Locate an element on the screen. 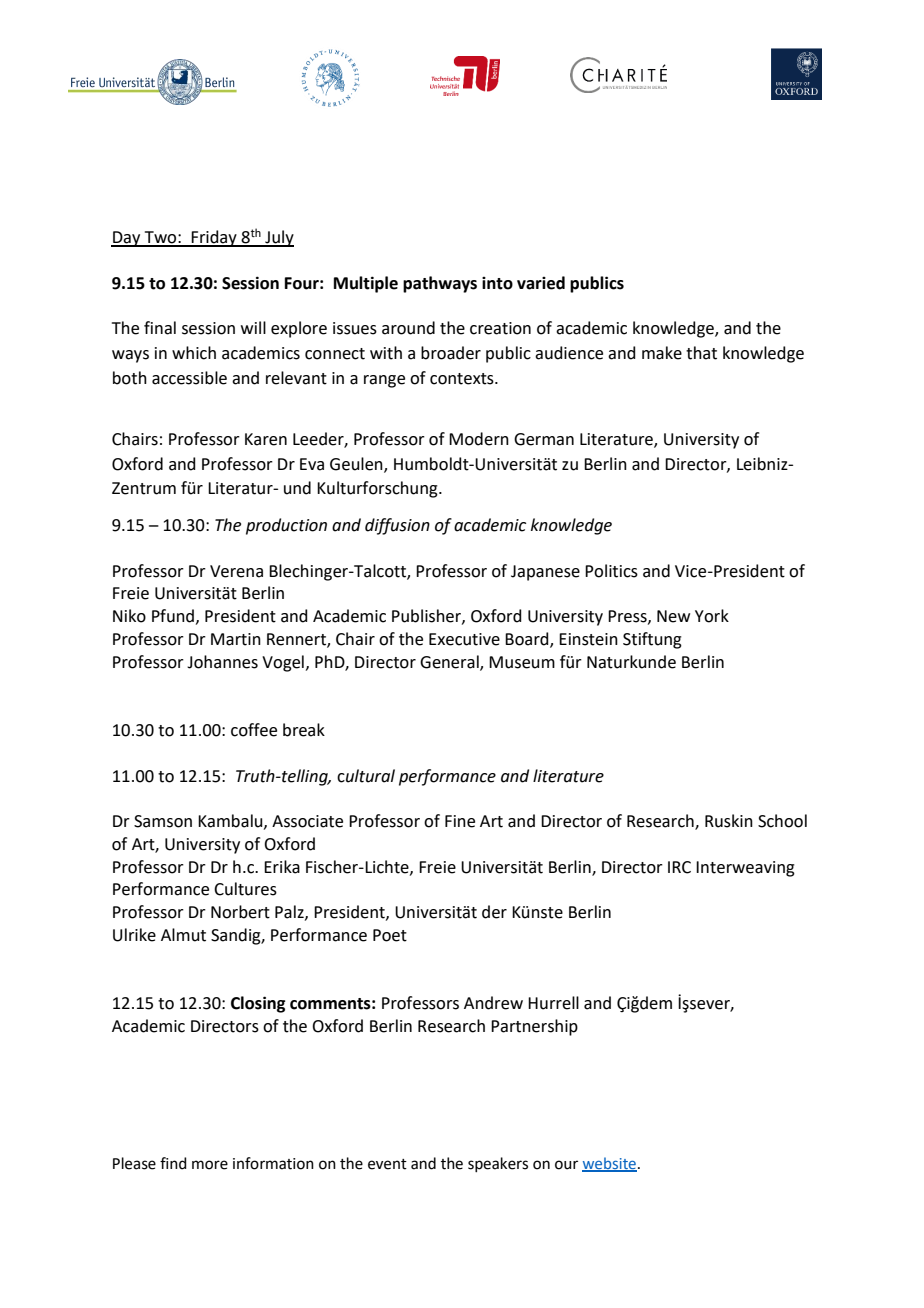 The width and height of the screenshot is (924, 1308). Friday is located at coordinates (214, 238).
